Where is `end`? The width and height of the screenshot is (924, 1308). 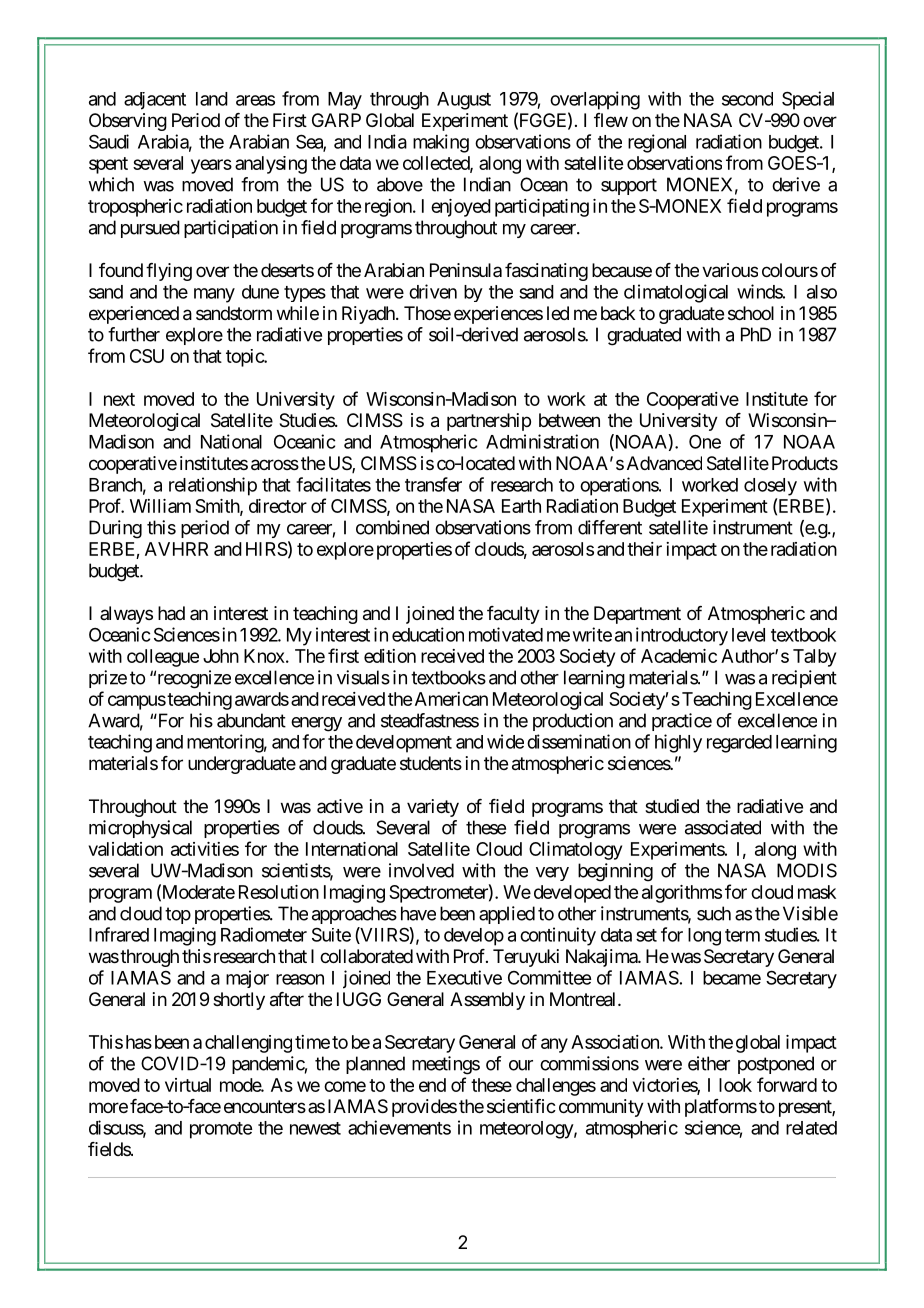 end is located at coordinates (432, 1085).
